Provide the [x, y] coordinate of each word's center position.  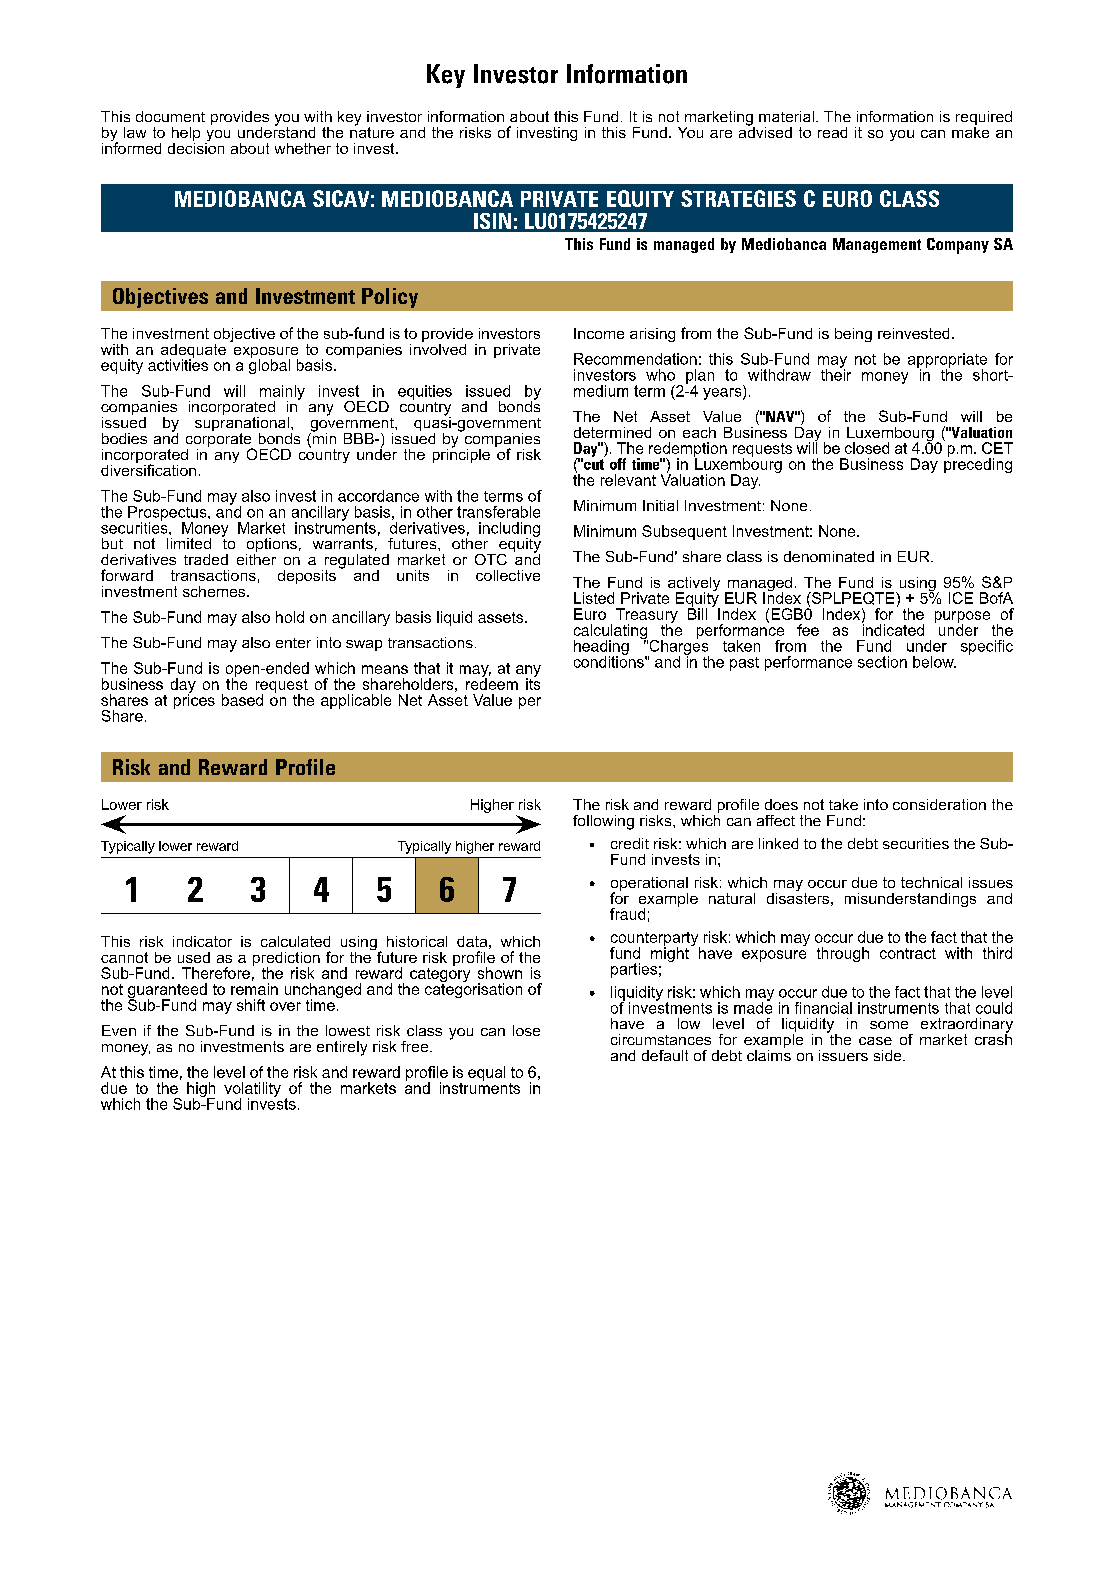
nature [372, 131]
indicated [893, 629]
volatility [252, 1090]
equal [486, 1073]
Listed [594, 598]
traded [206, 559]
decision [196, 147]
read [832, 132]
